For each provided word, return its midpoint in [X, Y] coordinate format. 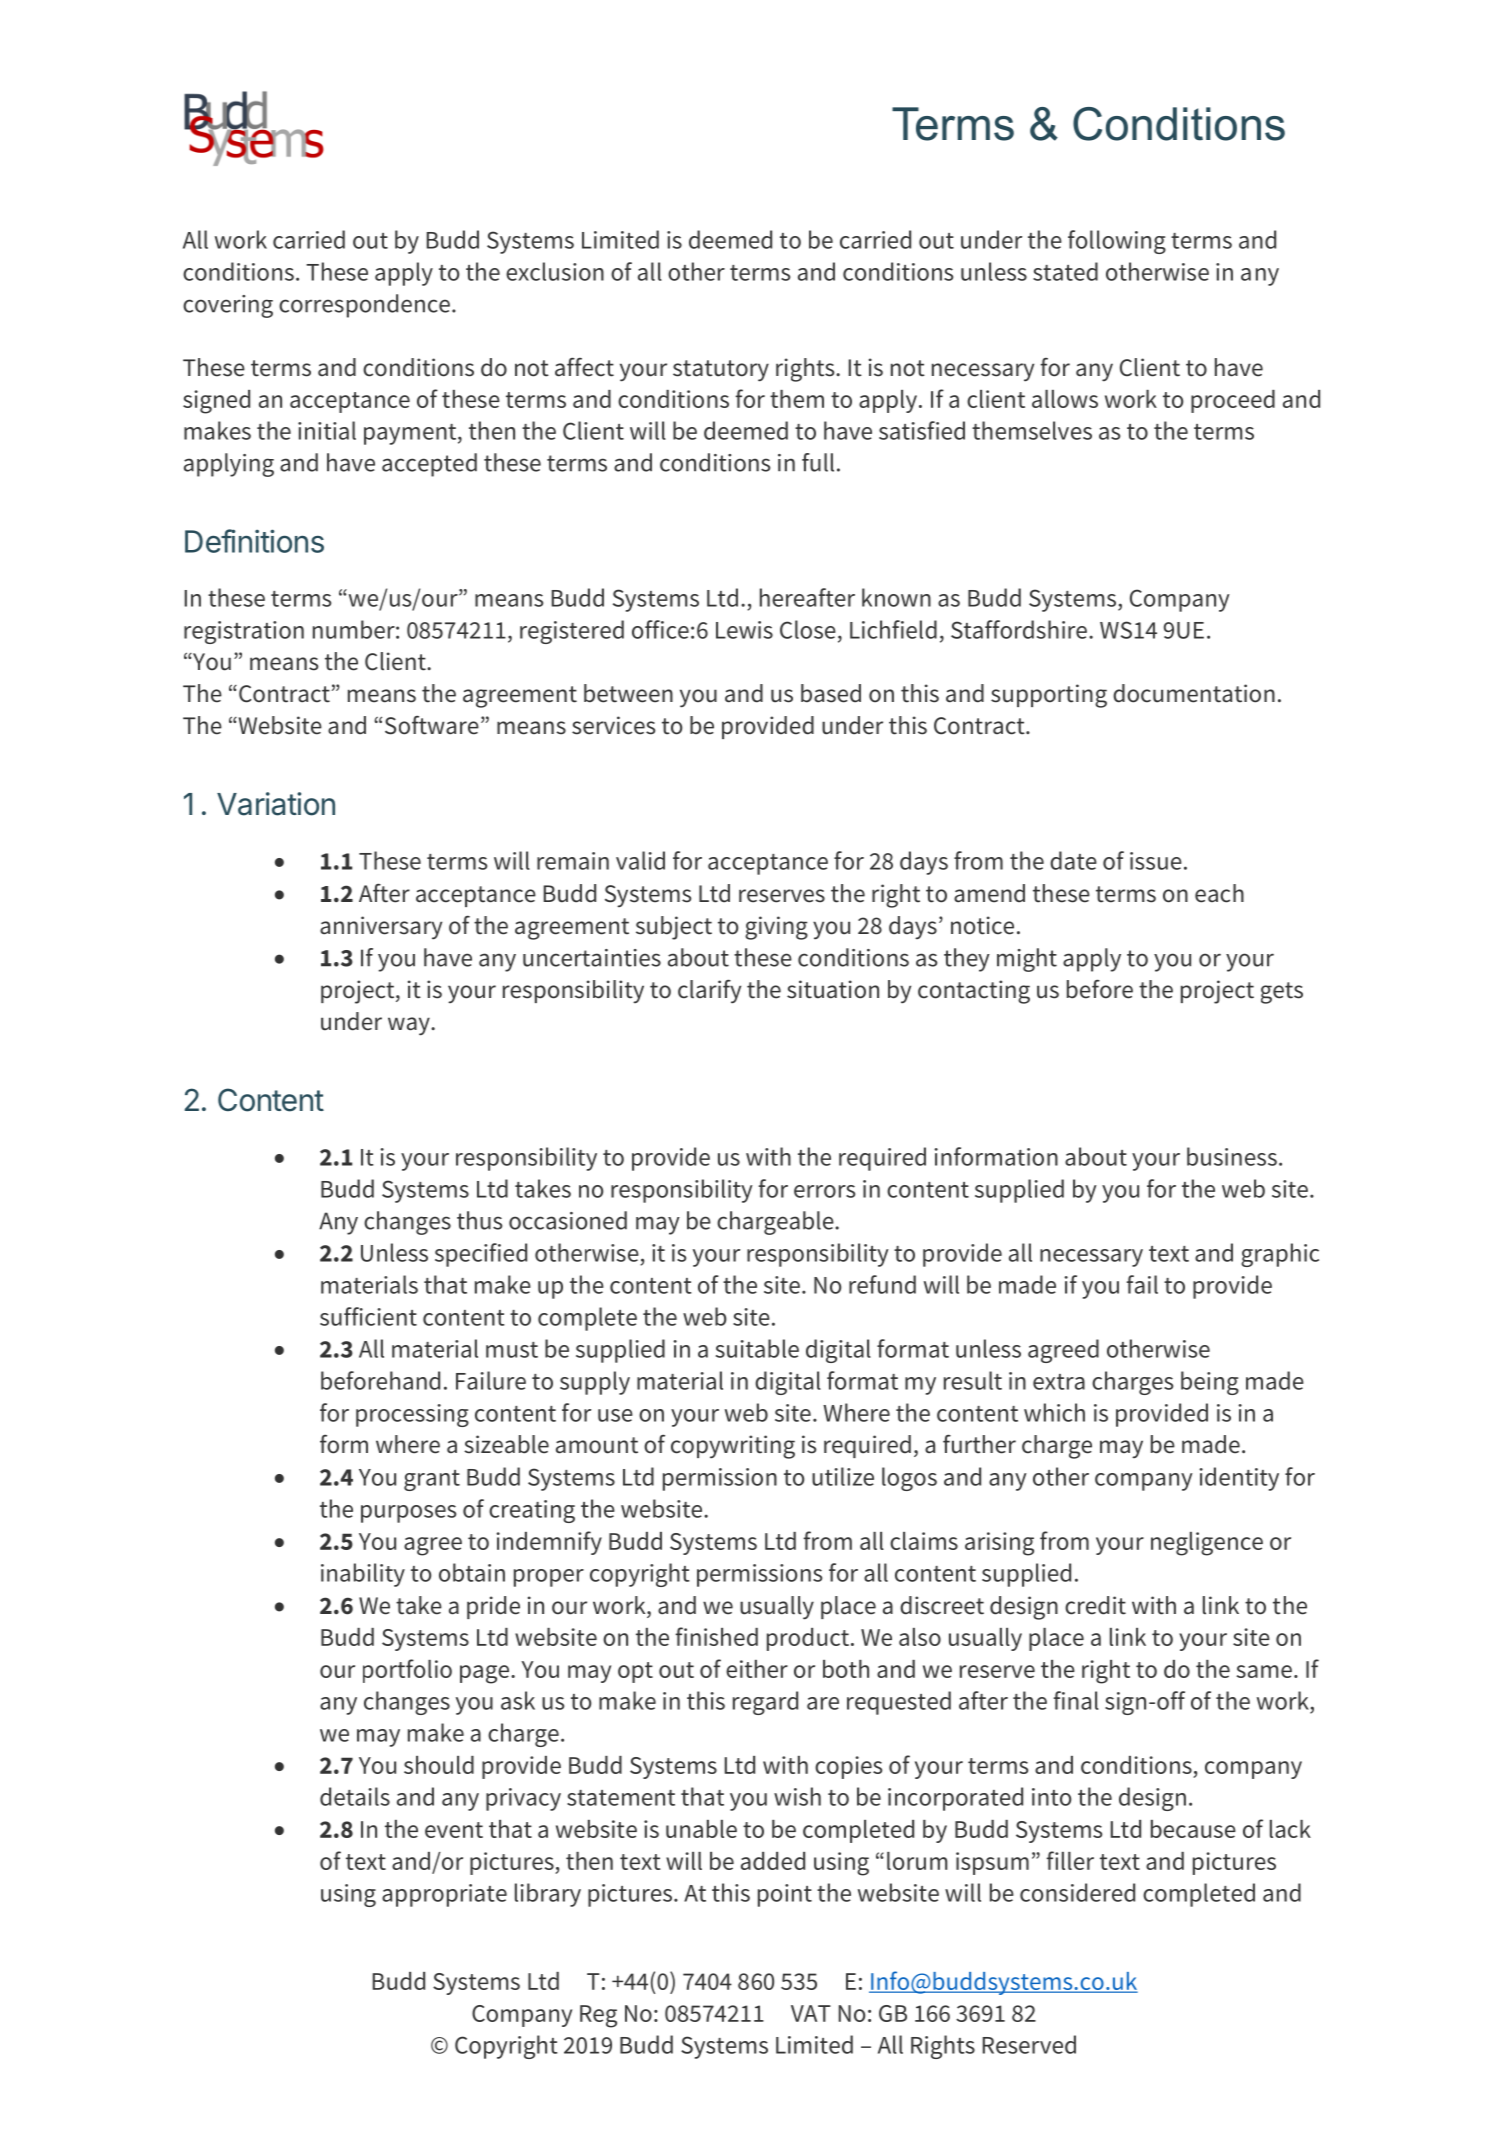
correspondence [364, 306]
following [1117, 242]
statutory [721, 371]
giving [776, 928]
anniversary [381, 928]
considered [1077, 1892]
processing [412, 1415]
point [785, 1895]
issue [1156, 861]
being [1210, 1383]
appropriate [444, 1895]
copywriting [733, 1447]
